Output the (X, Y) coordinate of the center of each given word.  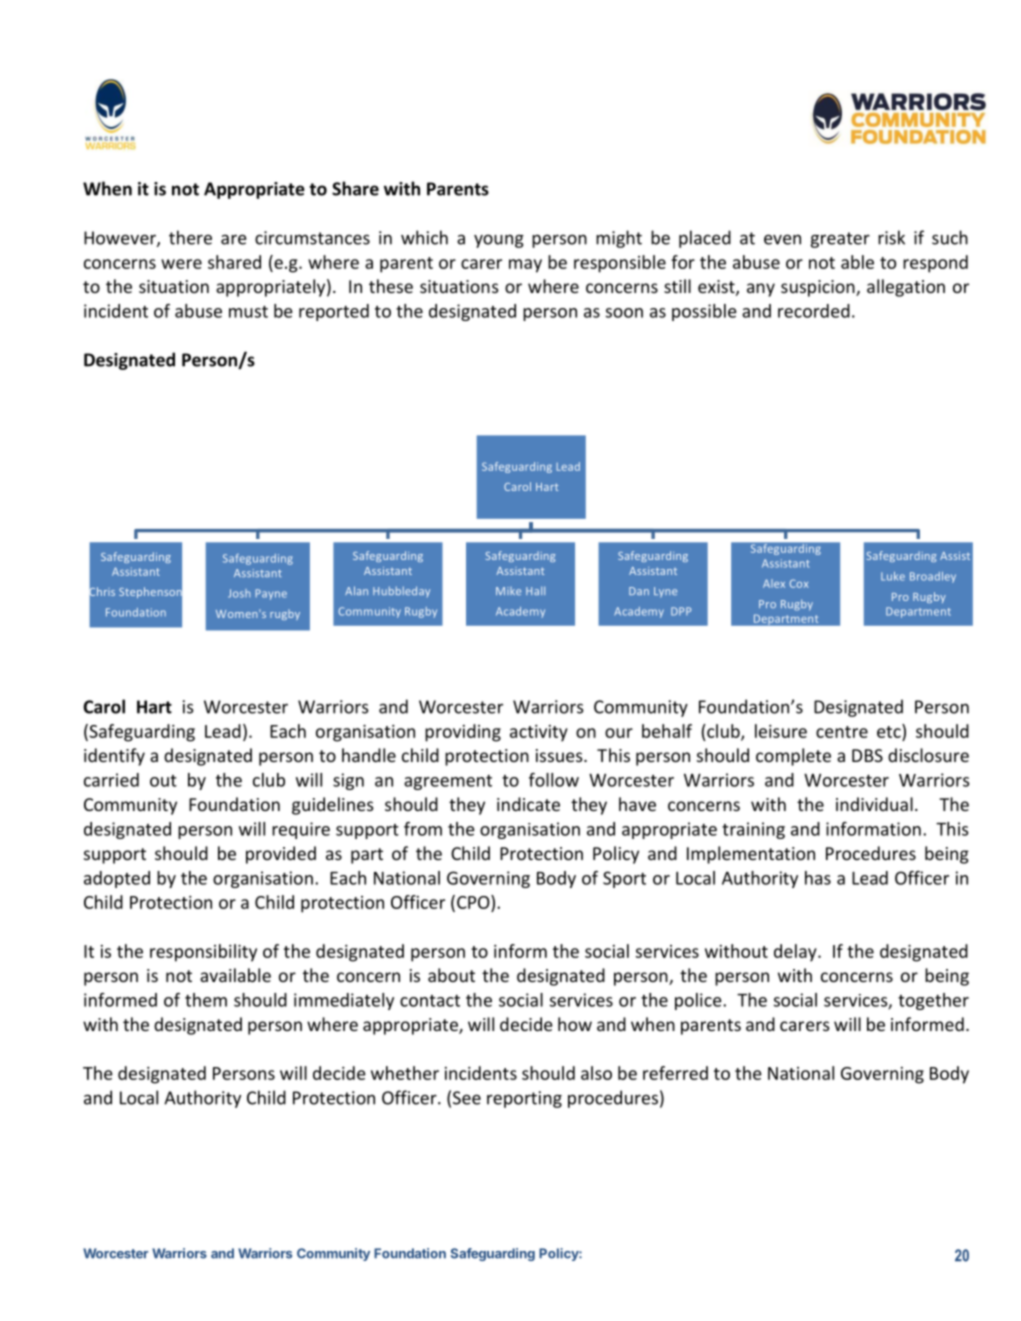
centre (842, 732)
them (206, 1000)
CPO (474, 902)
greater (840, 240)
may (525, 266)
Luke (893, 576)
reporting (524, 1099)
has (818, 878)
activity (539, 733)
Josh (239, 593)
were (181, 264)
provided (281, 855)
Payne (271, 594)
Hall (535, 590)
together (933, 1001)
